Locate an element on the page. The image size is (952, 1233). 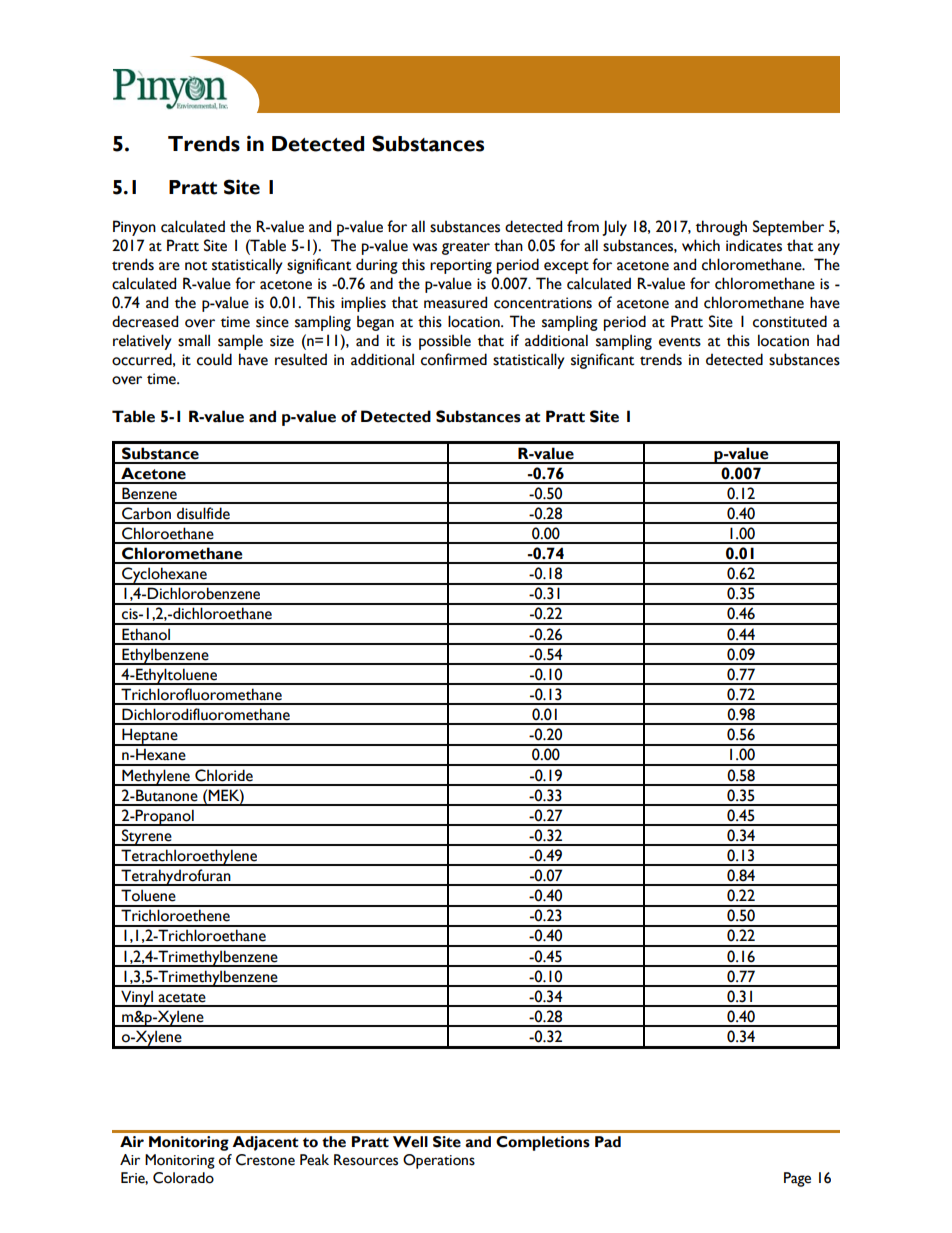
confirmed is located at coordinates (454, 359).
